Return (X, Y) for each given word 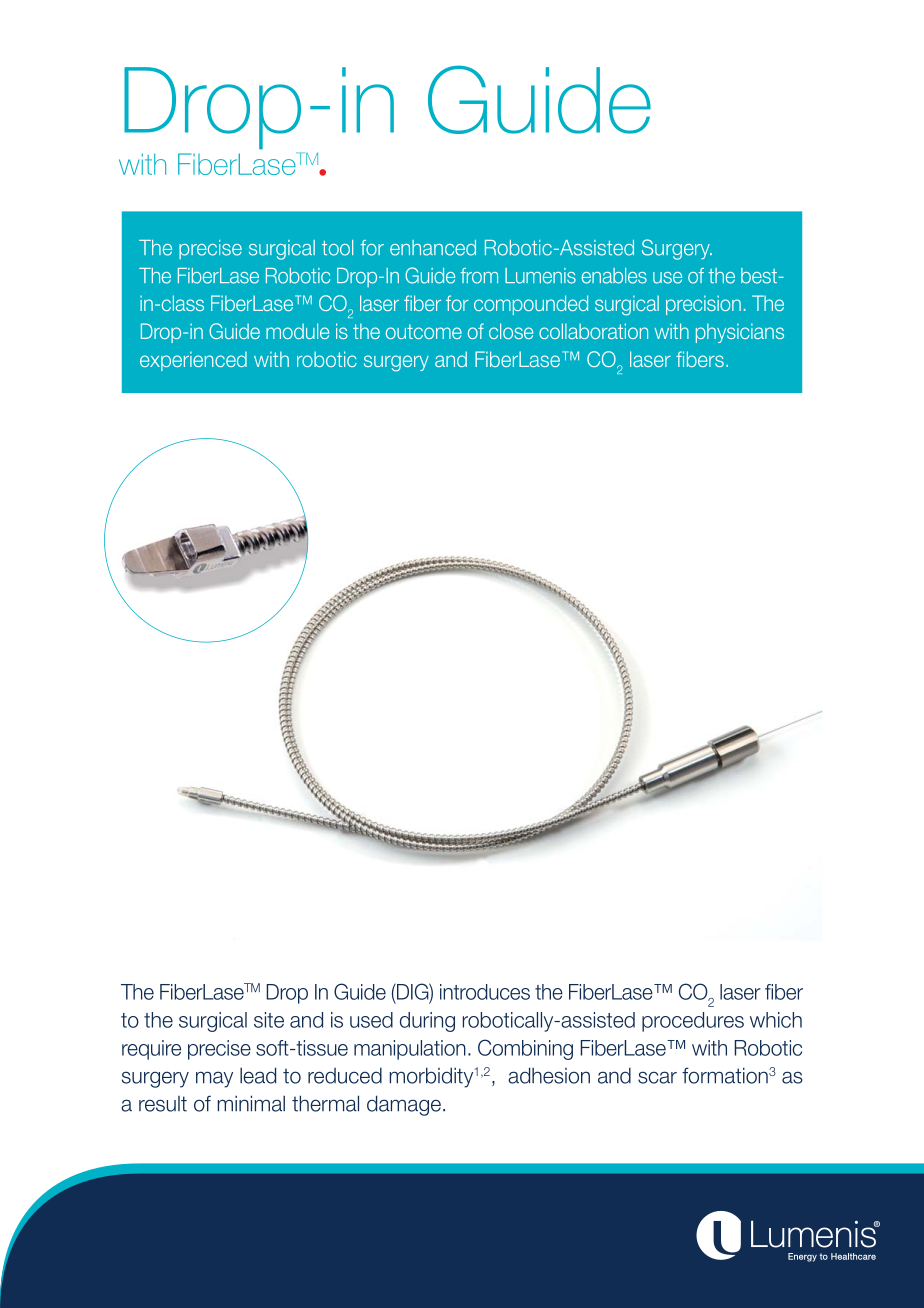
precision (703, 305)
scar (657, 1077)
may (214, 1079)
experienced (193, 361)
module (297, 331)
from (479, 276)
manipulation (410, 1050)
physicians (740, 333)
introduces (485, 992)
